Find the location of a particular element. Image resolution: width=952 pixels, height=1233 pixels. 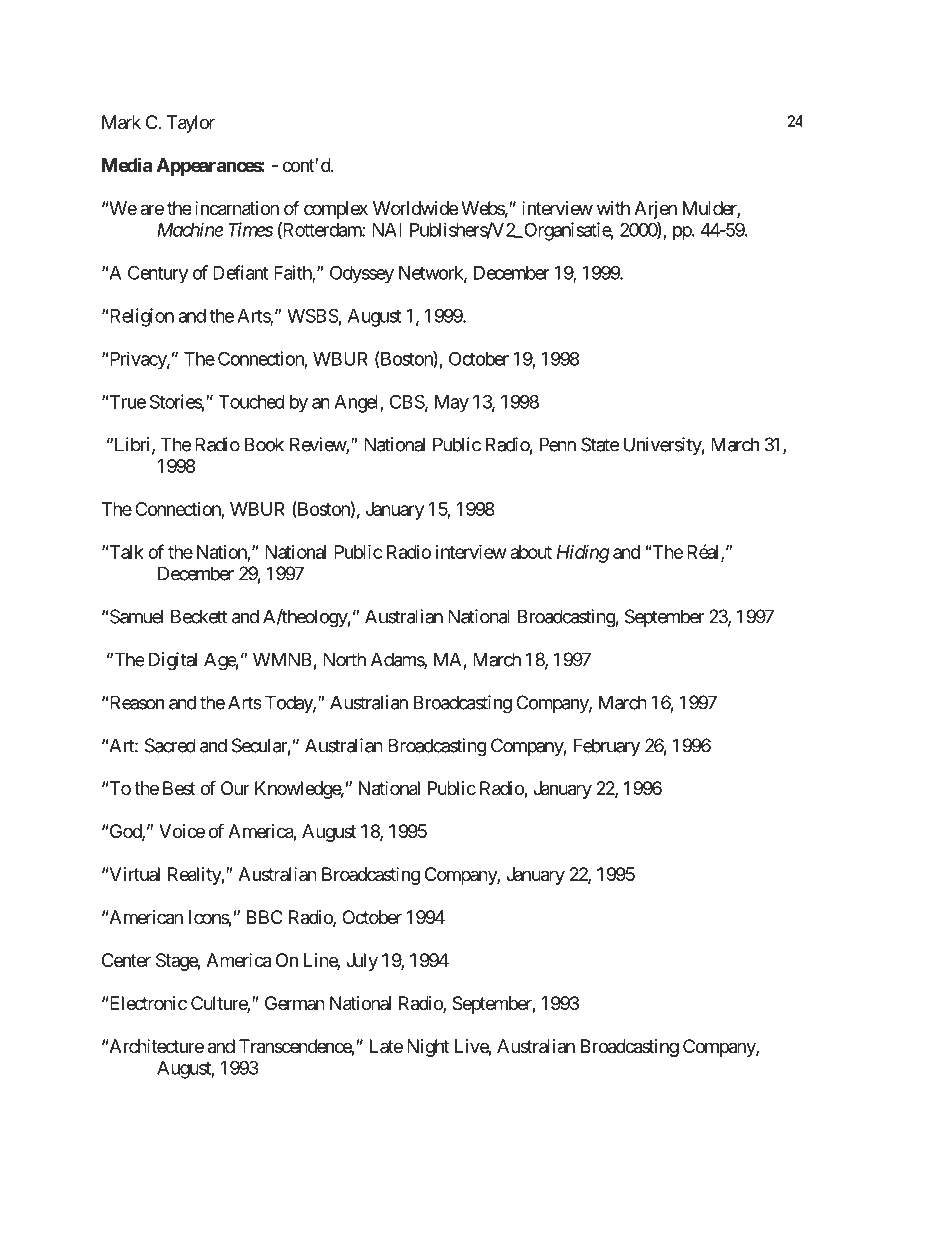

Late is located at coordinates (386, 1046).
